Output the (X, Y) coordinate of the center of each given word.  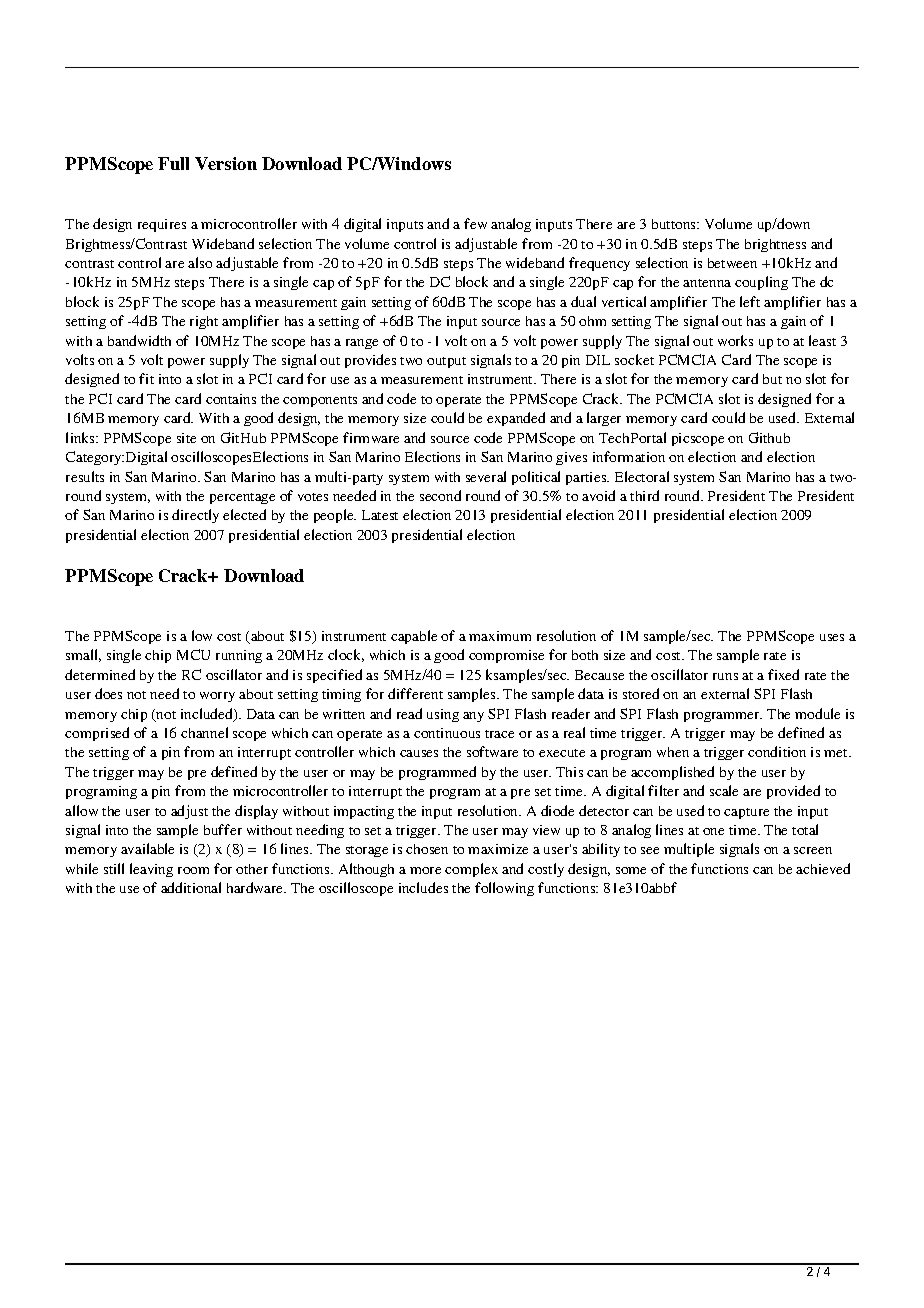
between (732, 263)
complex (471, 870)
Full (173, 163)
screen (813, 850)
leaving (151, 870)
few (475, 223)
